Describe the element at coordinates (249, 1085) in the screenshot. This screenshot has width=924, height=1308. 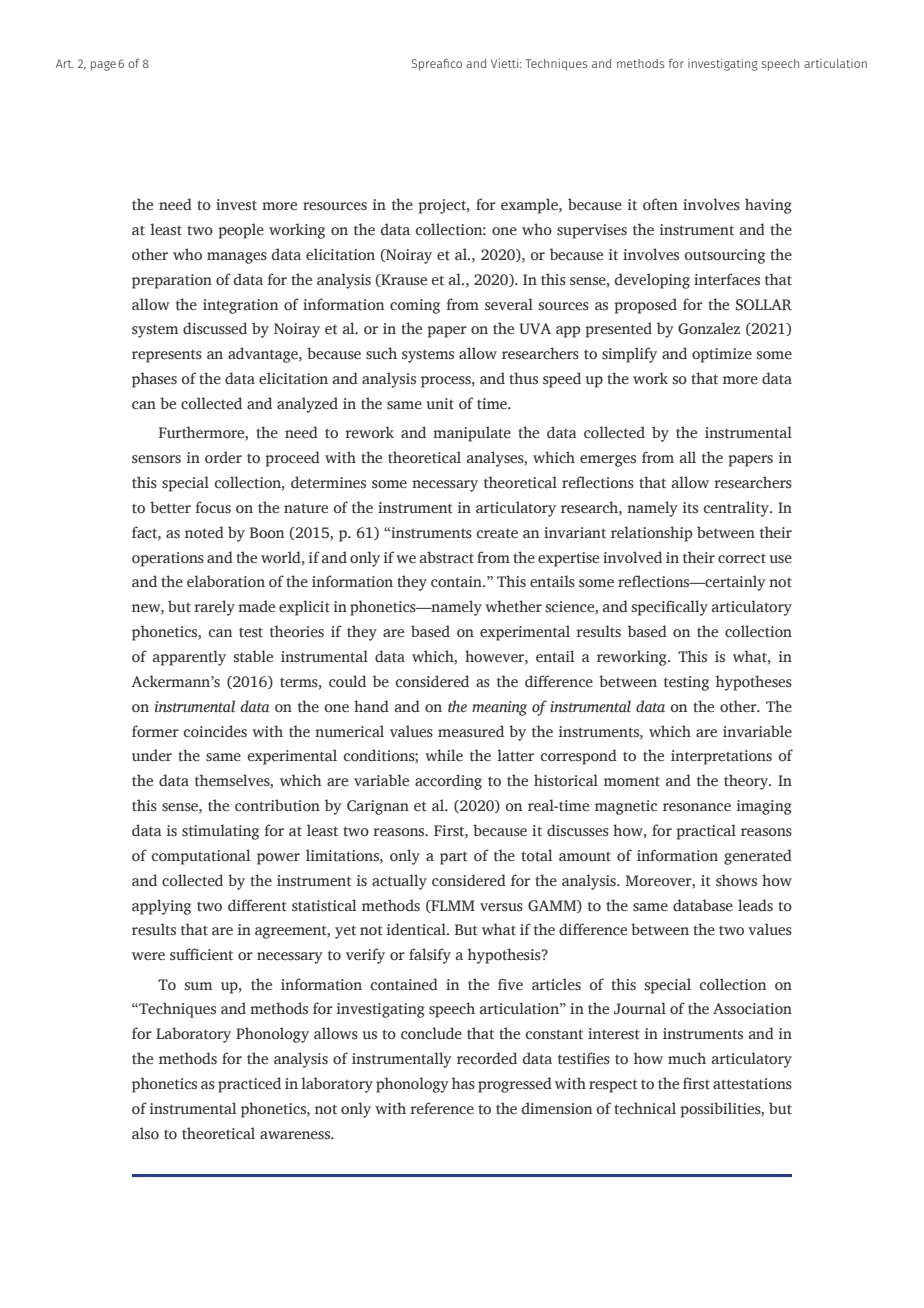
I see `practiced` at that location.
